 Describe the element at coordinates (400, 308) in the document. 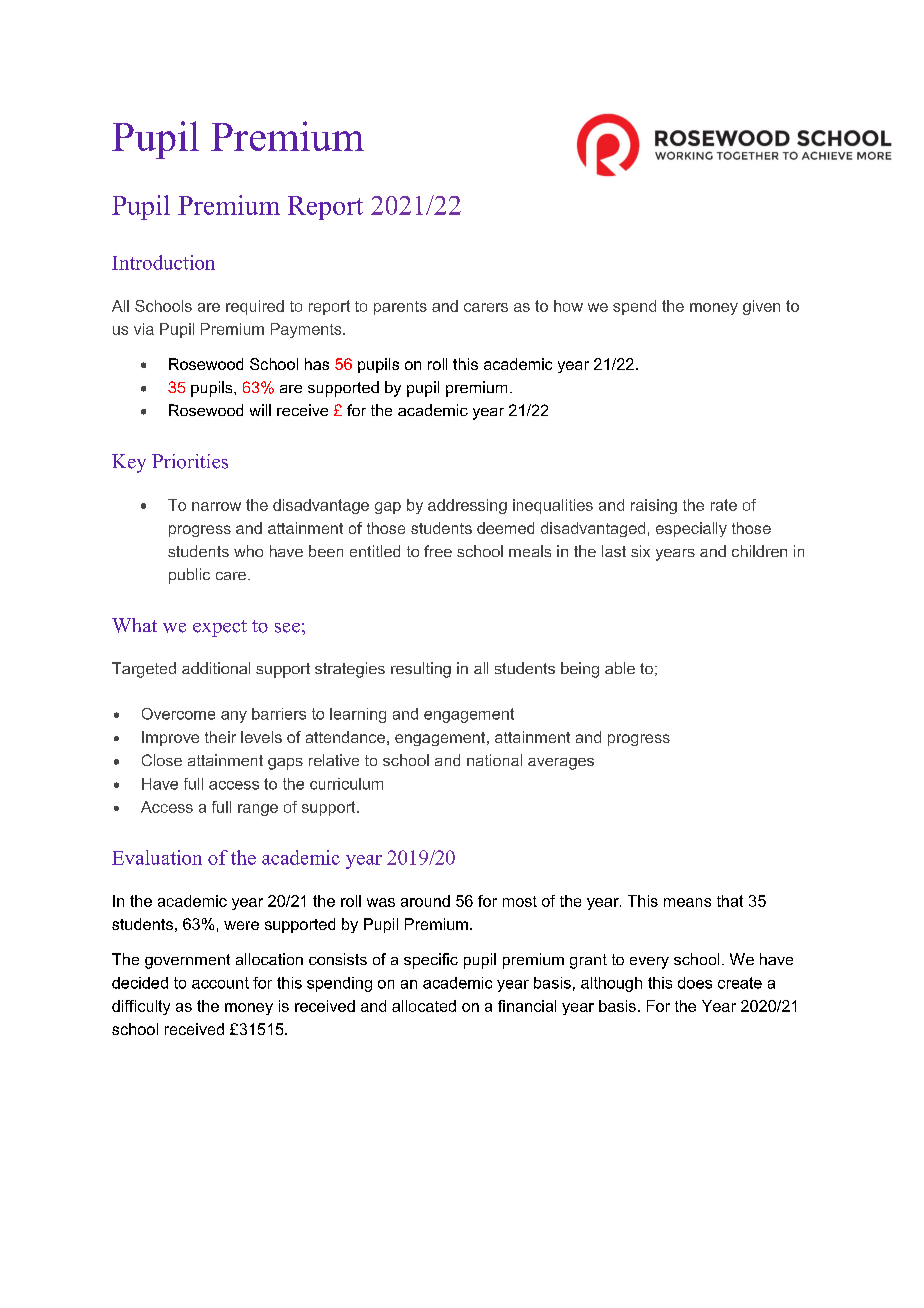

I see `parents` at that location.
